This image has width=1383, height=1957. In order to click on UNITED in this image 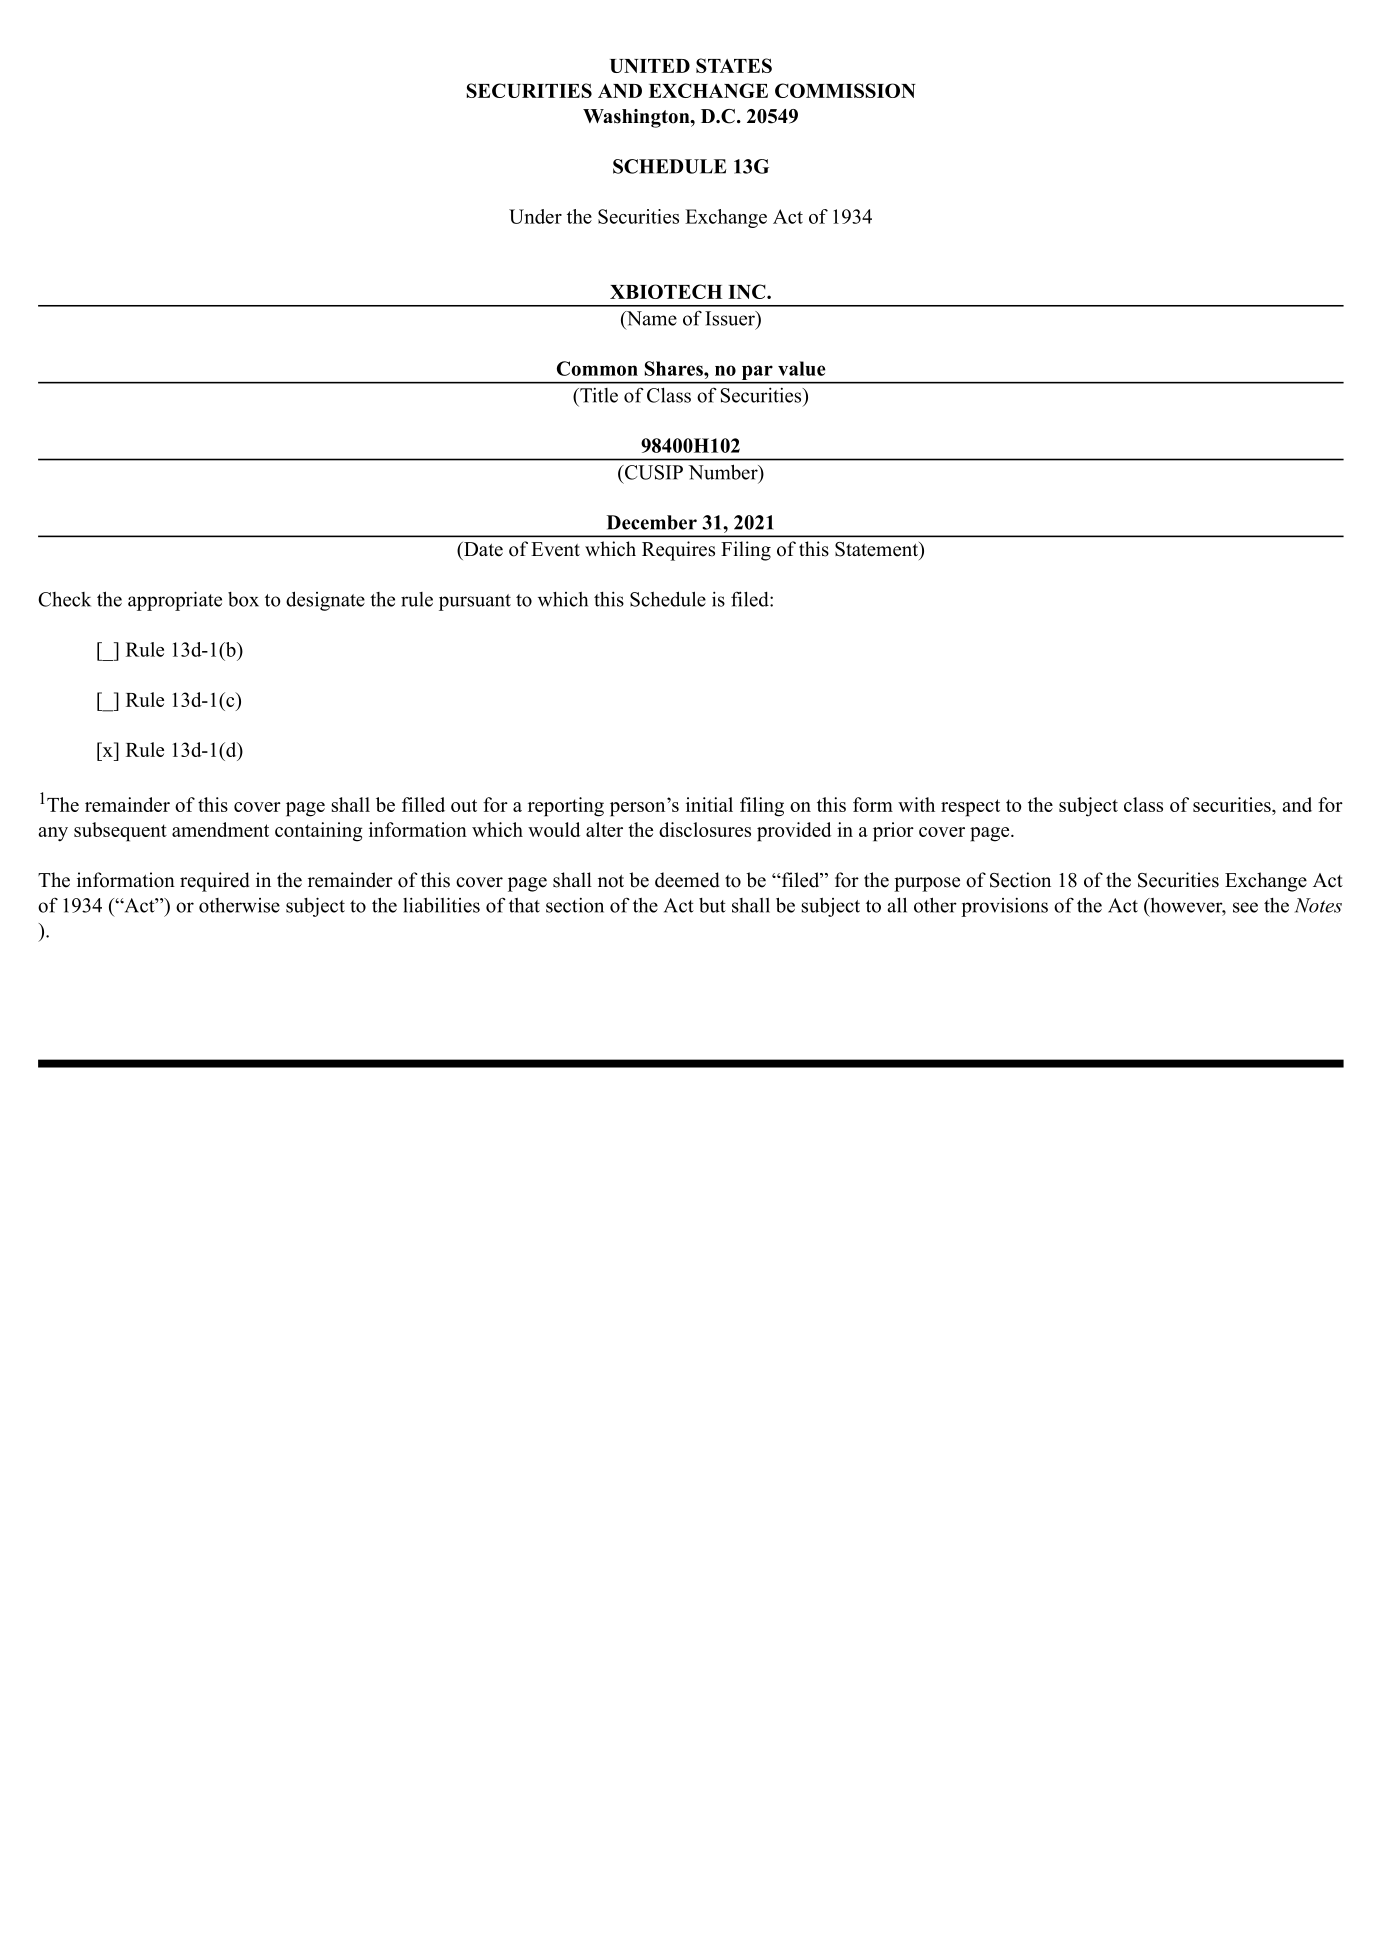, I will do `click(650, 66)`.
